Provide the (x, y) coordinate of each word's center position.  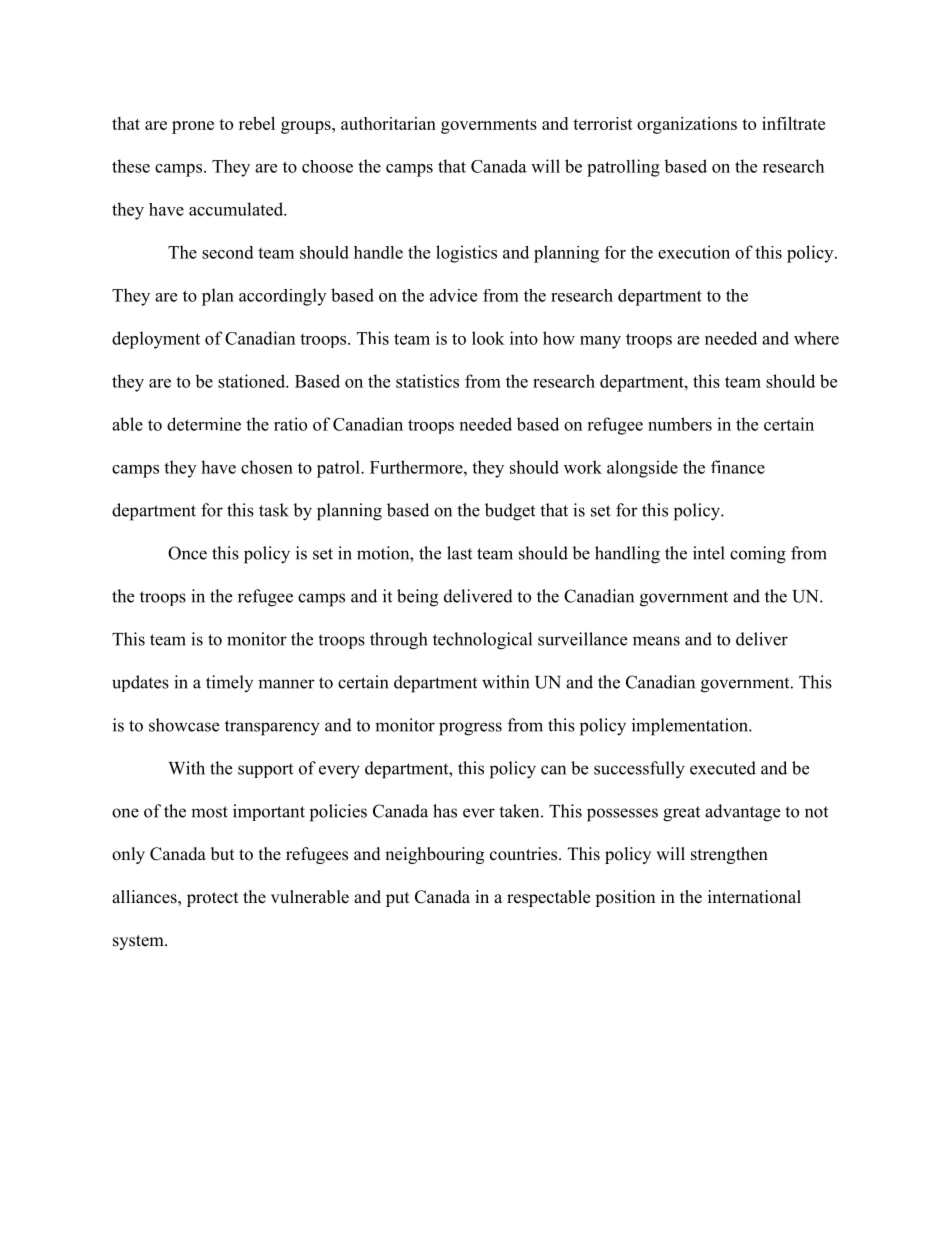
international (754, 897)
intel (709, 553)
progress (470, 729)
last (459, 553)
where (816, 338)
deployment (156, 340)
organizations (687, 125)
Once (187, 553)
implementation (691, 727)
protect (212, 899)
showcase (184, 725)
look (488, 338)
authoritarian (388, 123)
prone (193, 127)
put (397, 899)
